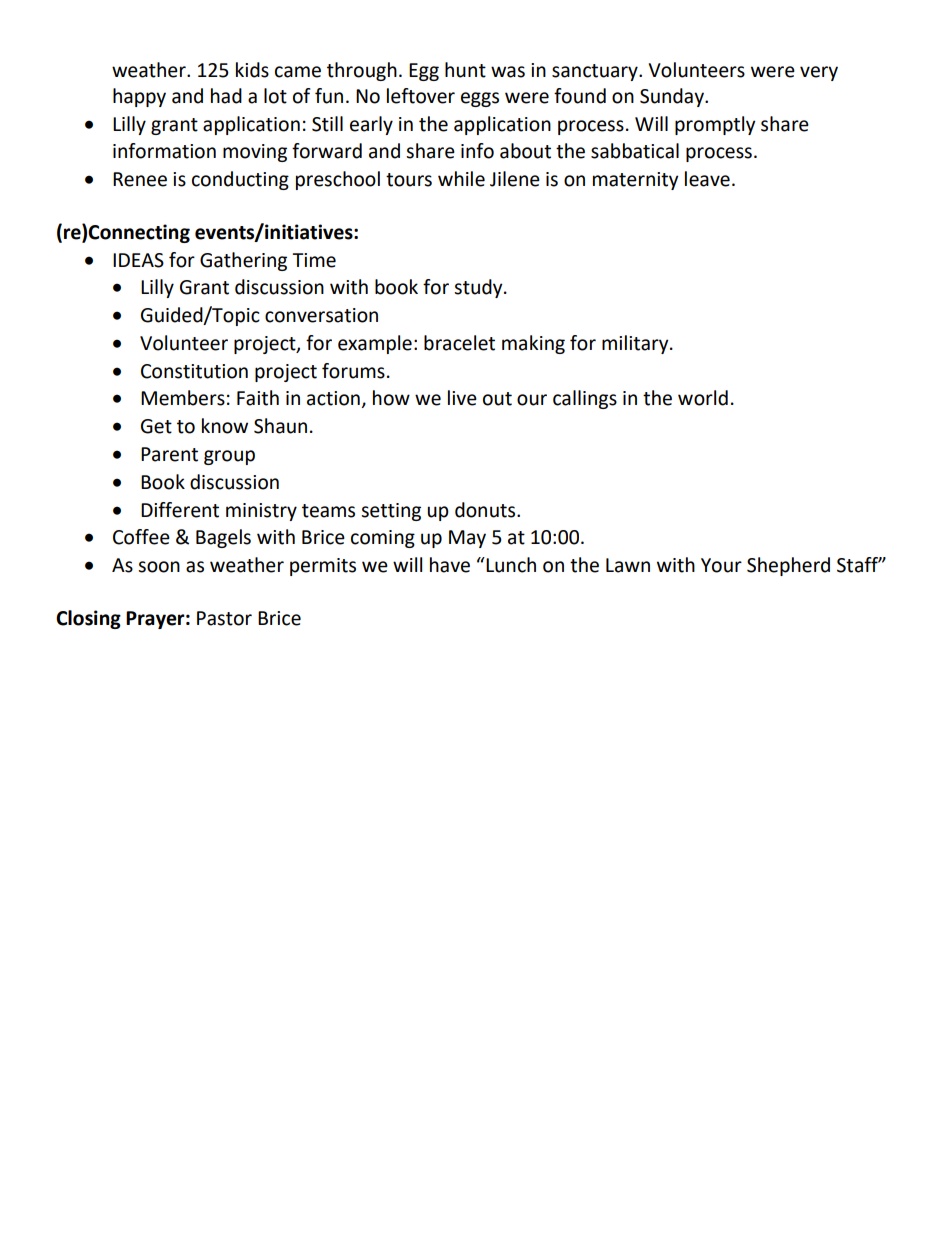 The image size is (952, 1233). What do you see at coordinates (139, 97) in the page?
I see `happy` at bounding box center [139, 97].
